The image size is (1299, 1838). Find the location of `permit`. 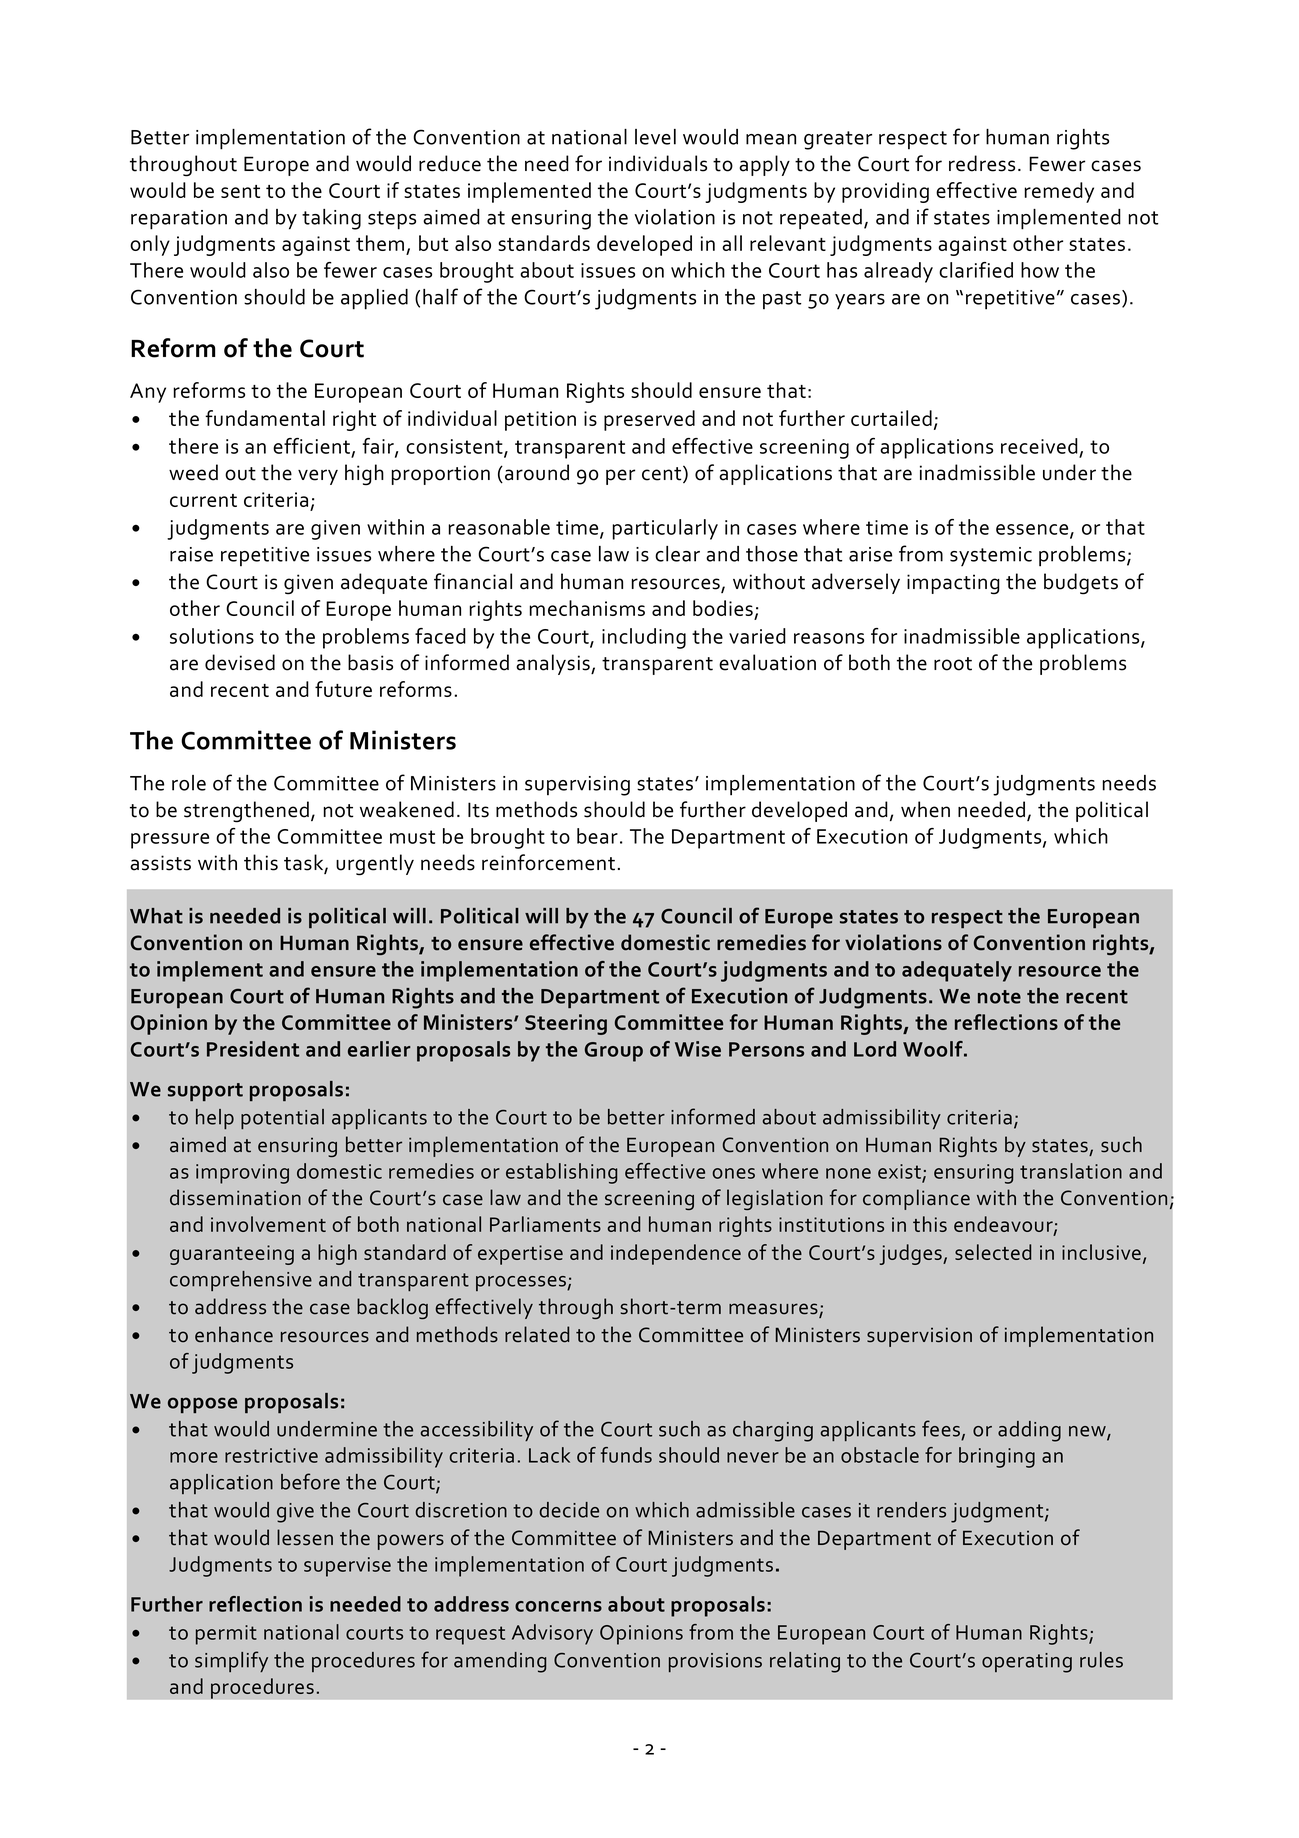

permit is located at coordinates (226, 1635).
